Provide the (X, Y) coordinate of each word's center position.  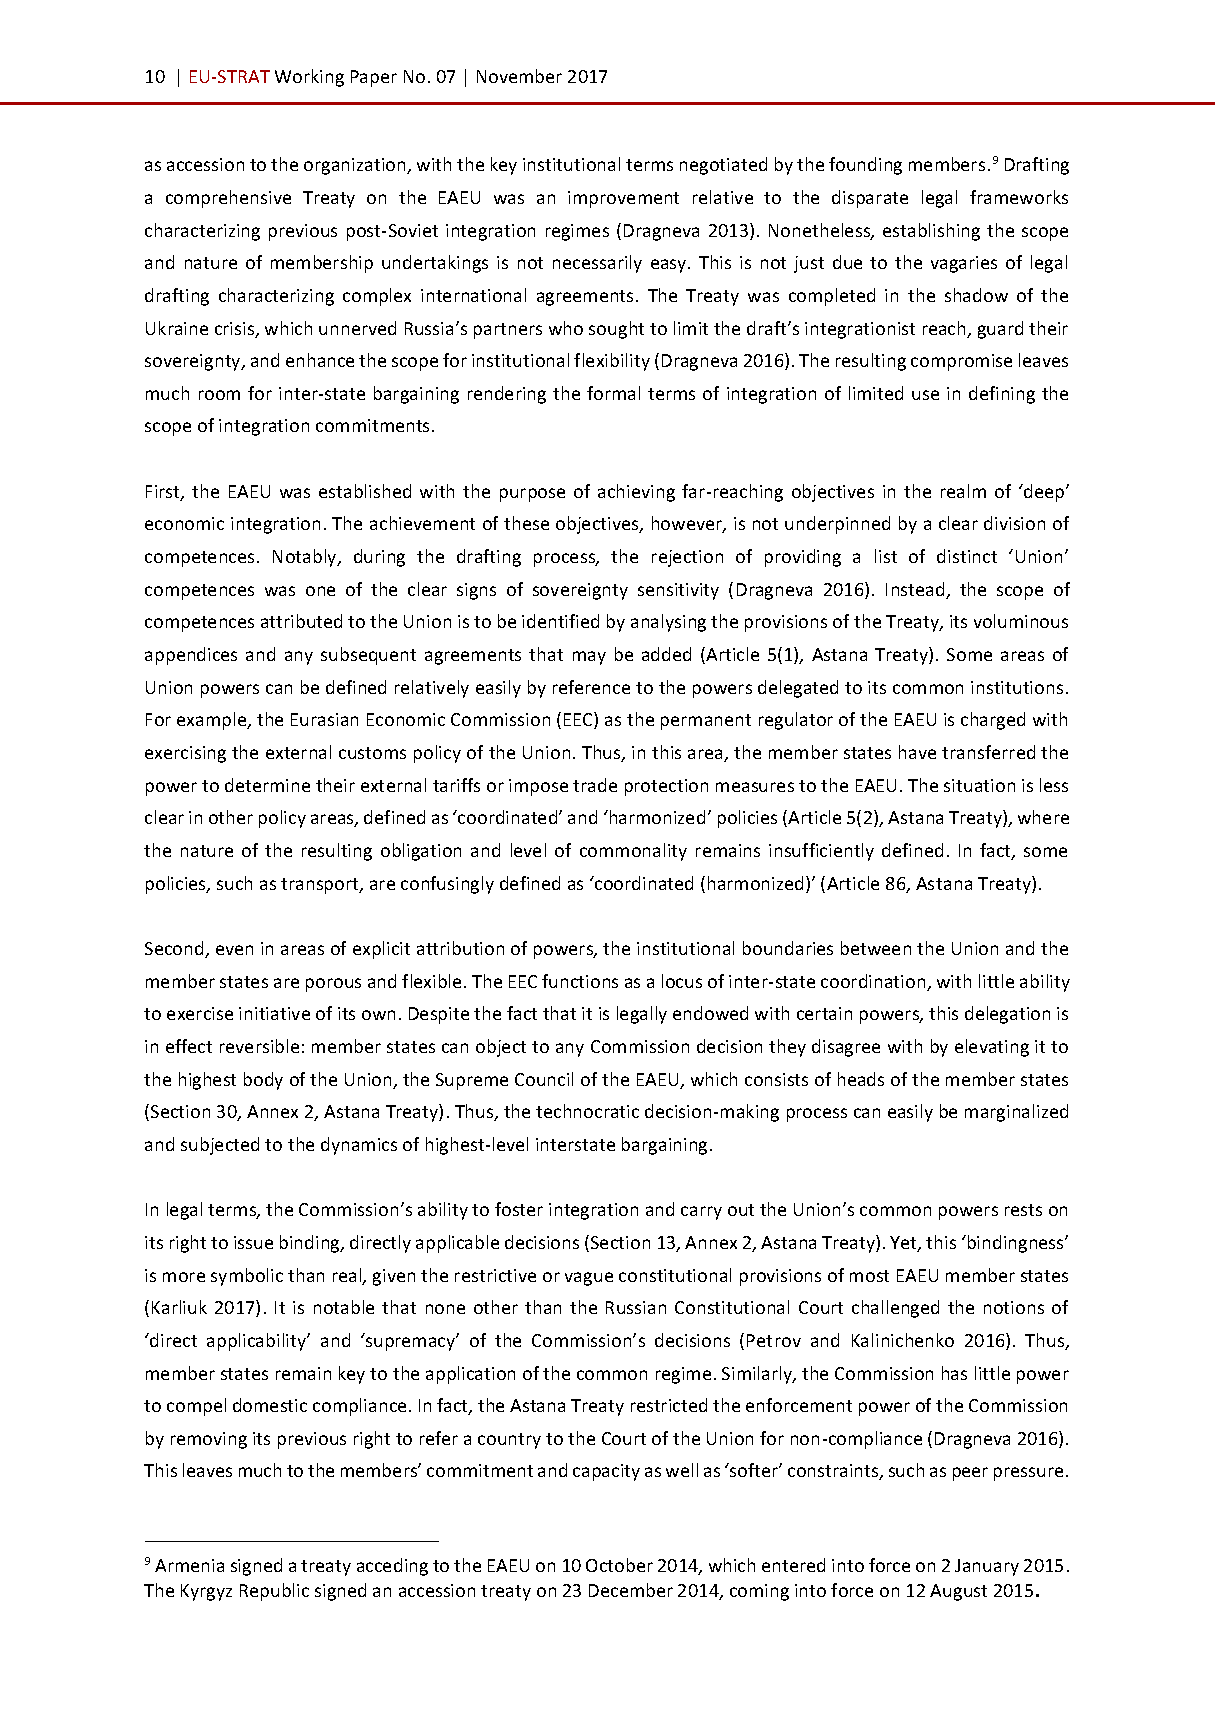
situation (979, 785)
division (1014, 523)
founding (865, 166)
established (365, 491)
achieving (636, 493)
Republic (274, 1592)
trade (595, 785)
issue (253, 1242)
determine (267, 785)
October (619, 1565)
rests (1023, 1210)
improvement (623, 199)
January (987, 1567)
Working (309, 78)
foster (519, 1209)
